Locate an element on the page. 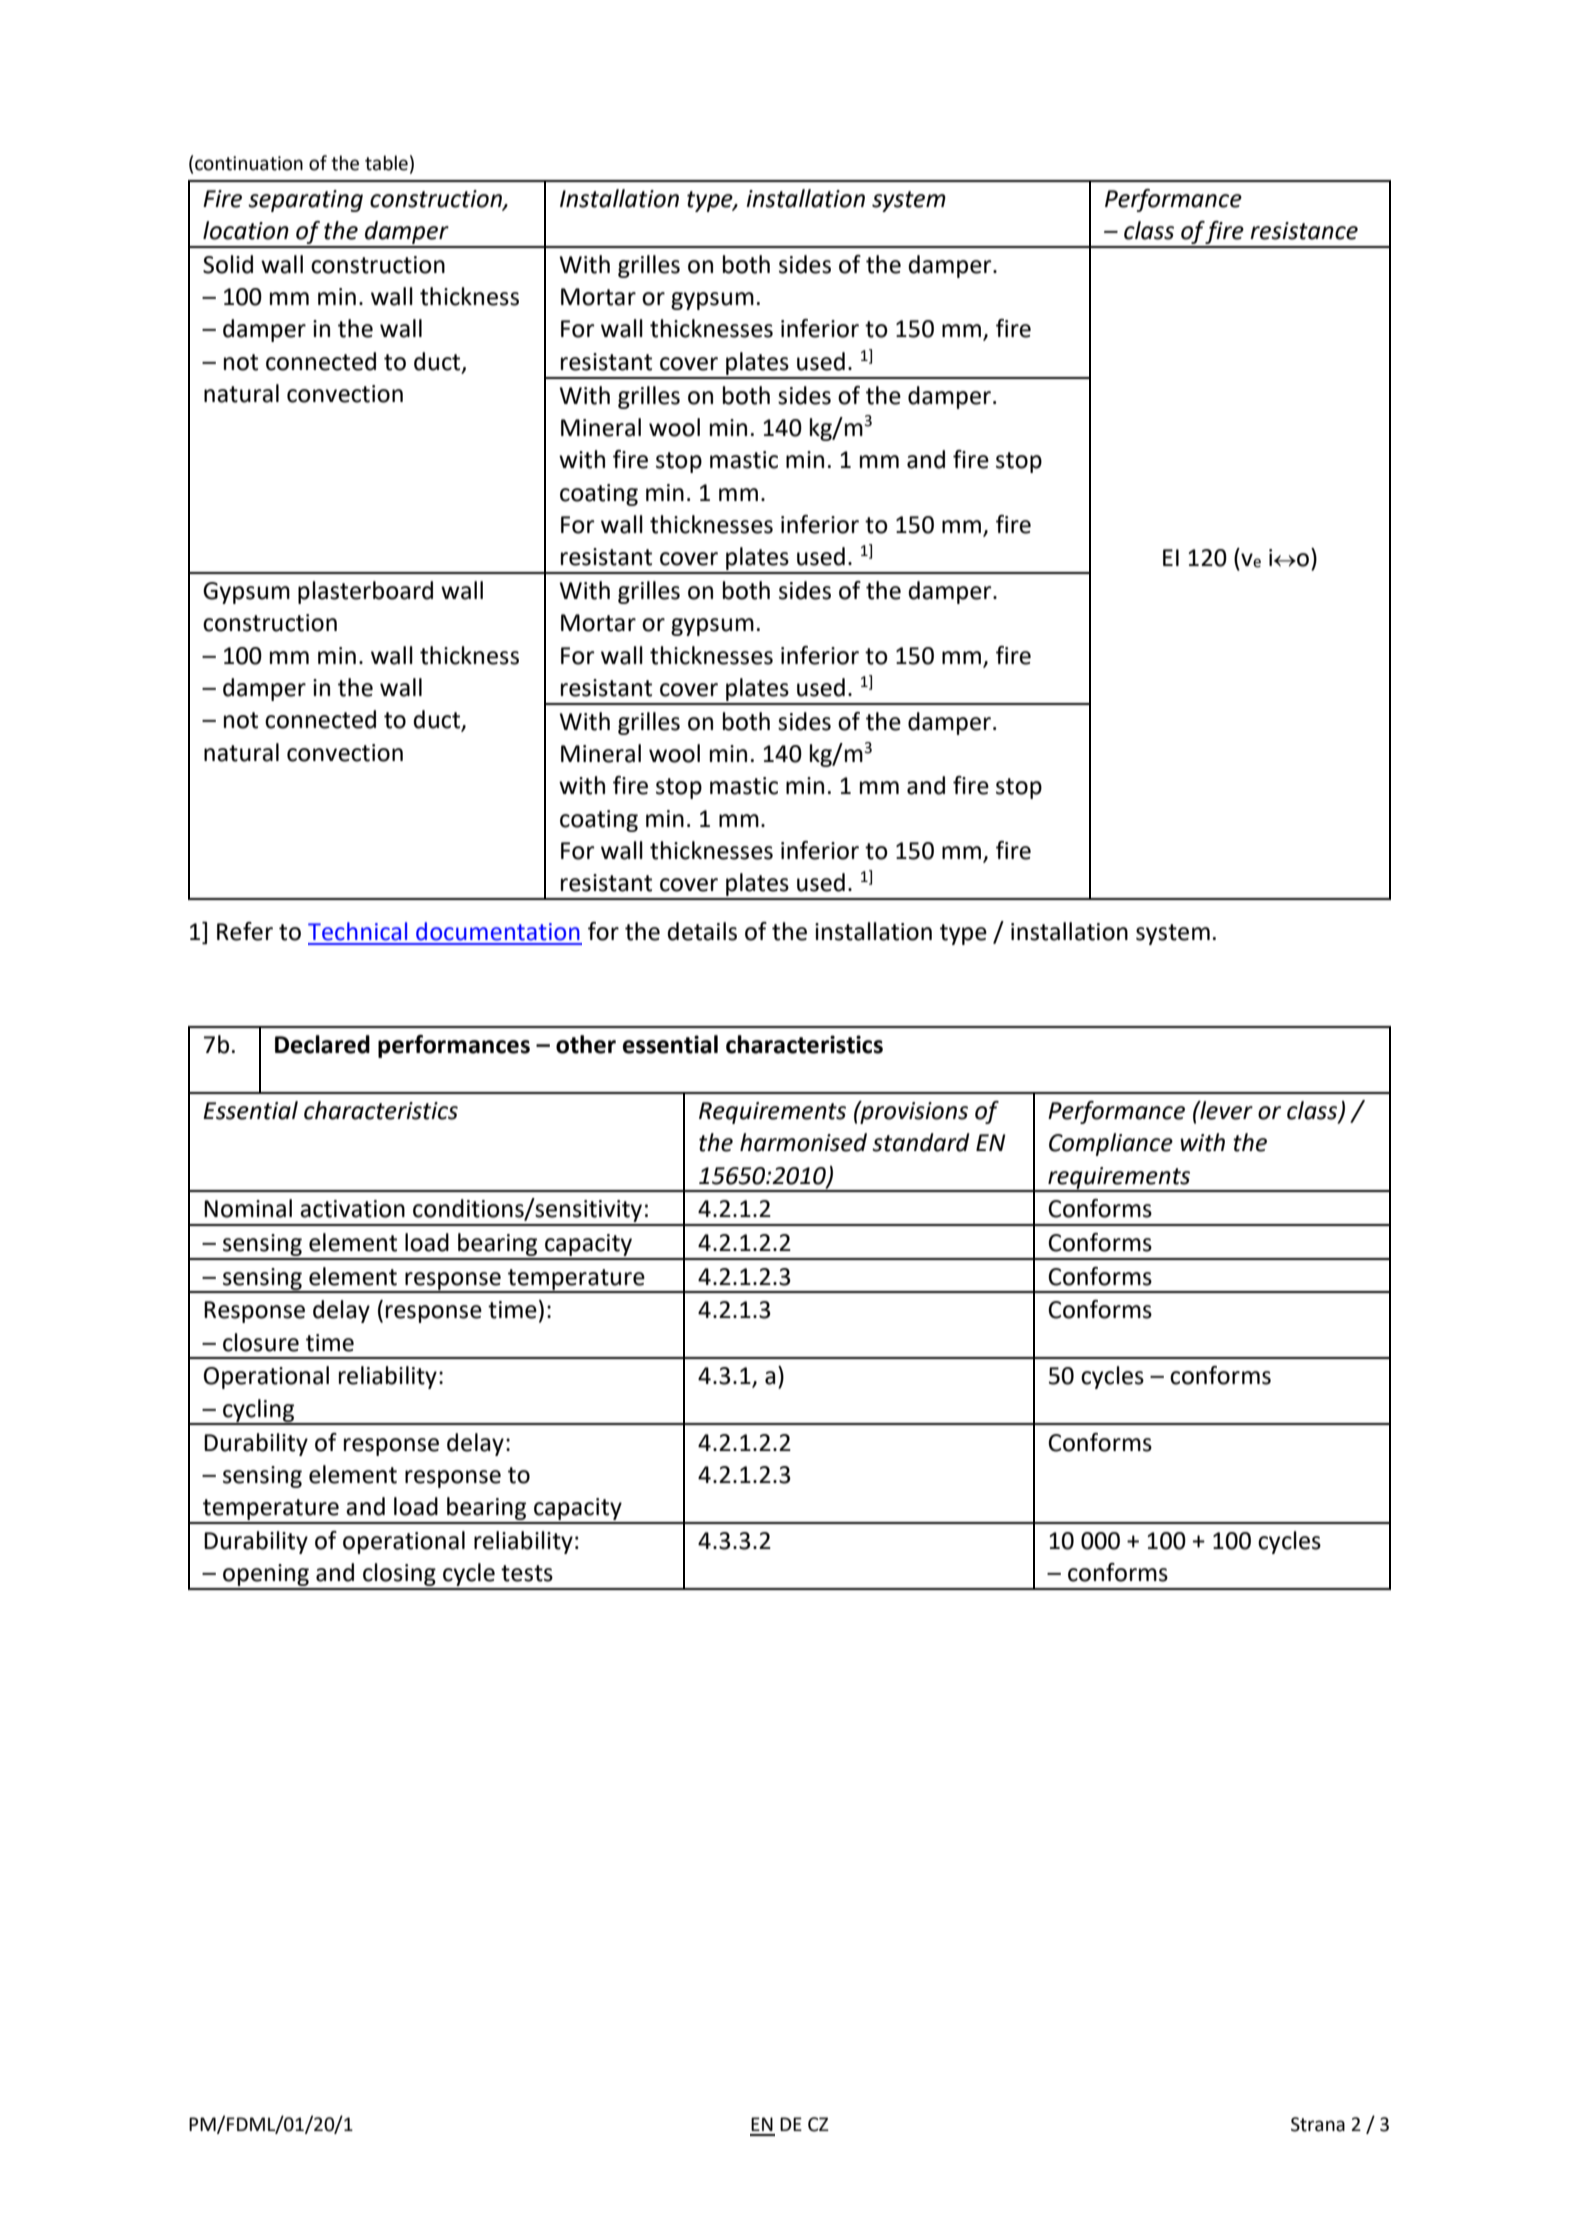 This document has width=1578, height=2231. tests is located at coordinates (527, 1573).
